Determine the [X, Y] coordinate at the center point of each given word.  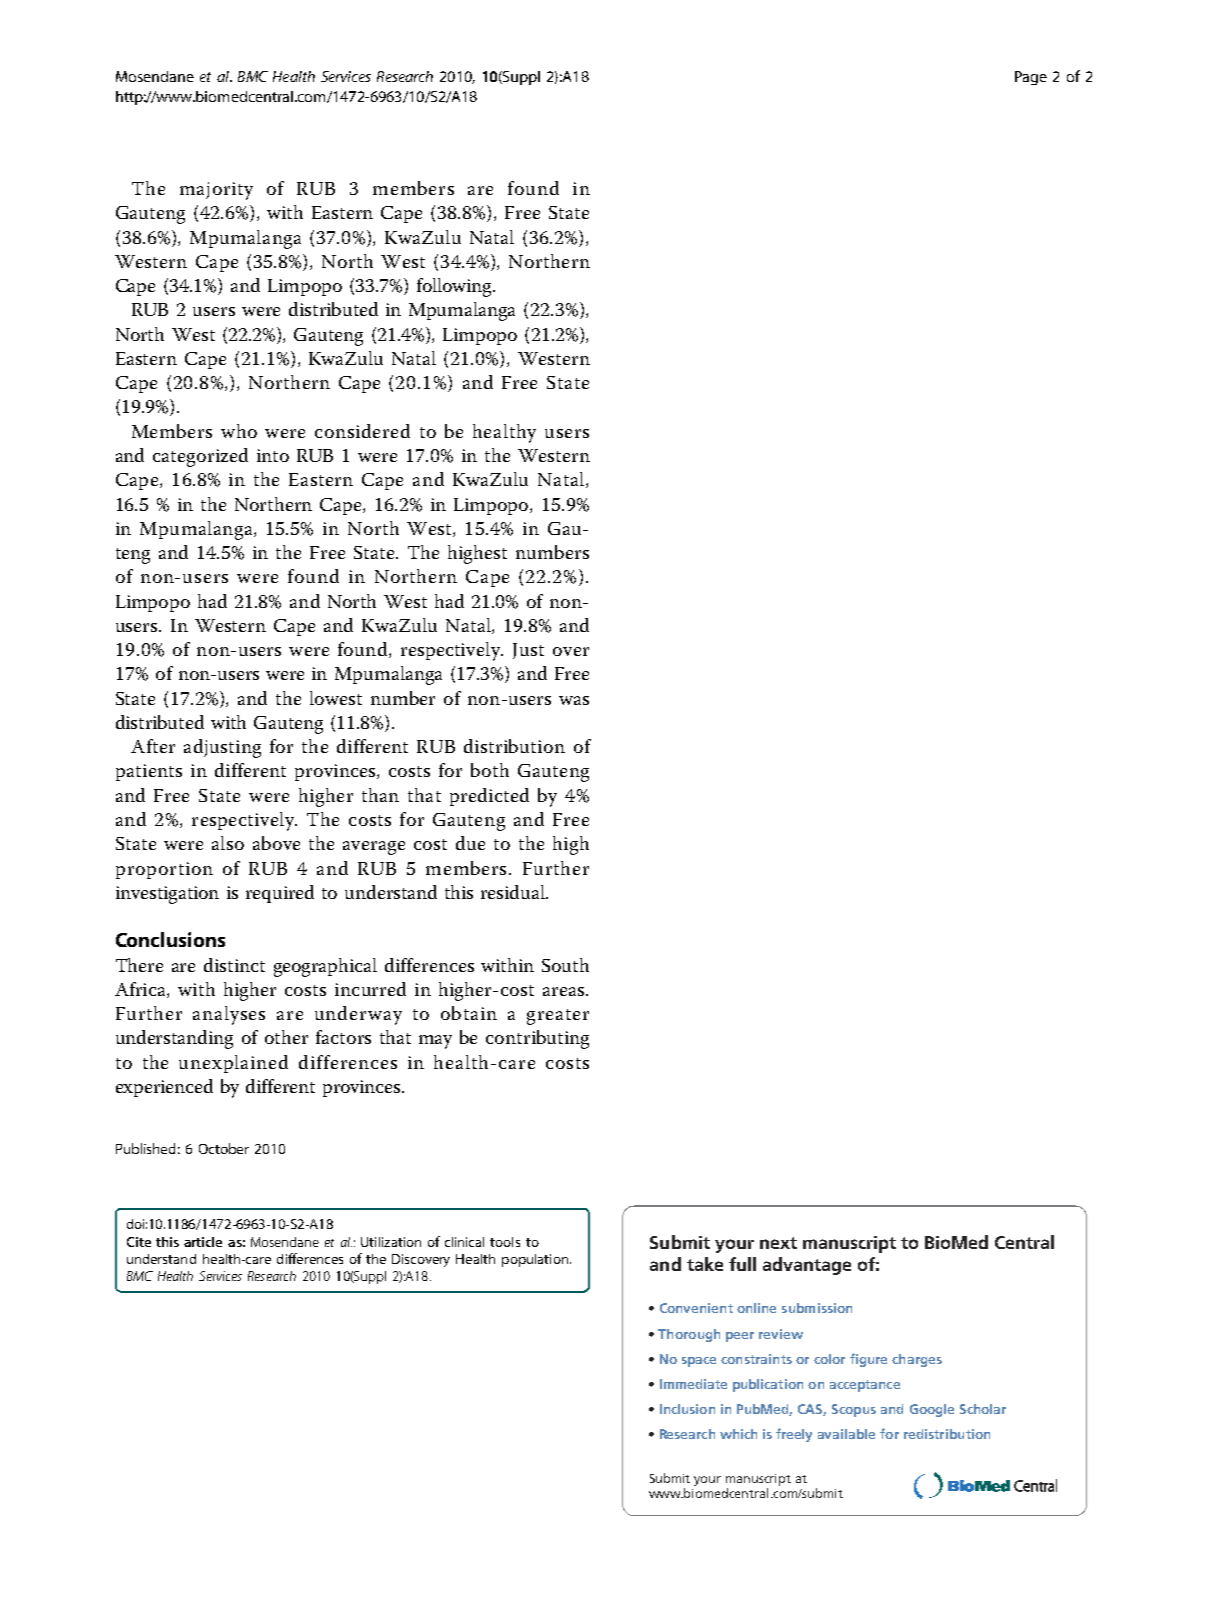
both [490, 770]
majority [216, 191]
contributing [537, 1039]
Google [932, 1410]
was [574, 700]
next [778, 1243]
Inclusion [687, 1409]
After [153, 746]
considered [362, 431]
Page [1031, 78]
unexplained [233, 1064]
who [239, 431]
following [455, 287]
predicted [489, 797]
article [203, 1242]
